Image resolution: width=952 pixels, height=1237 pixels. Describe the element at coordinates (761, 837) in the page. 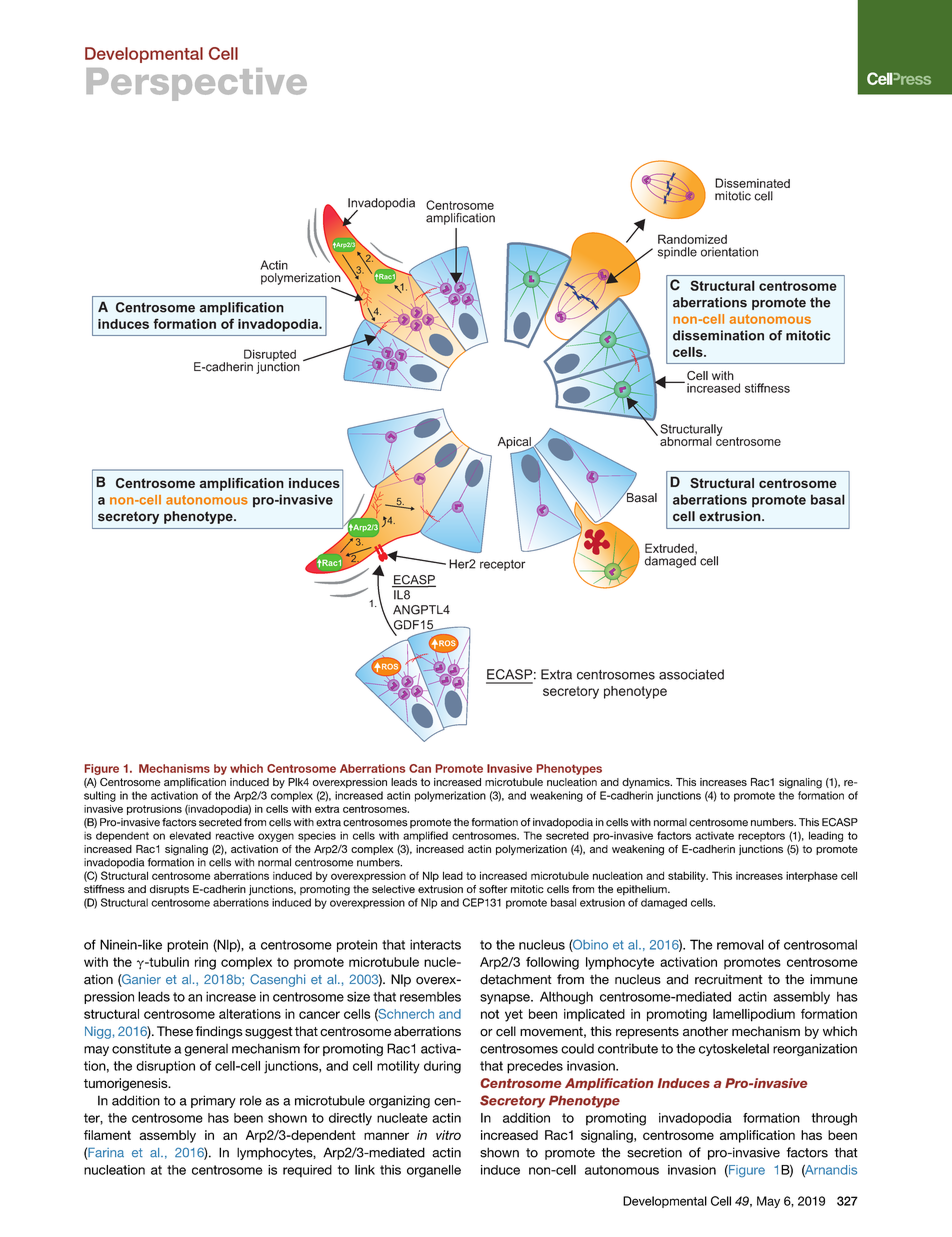

I see `receptors` at that location.
